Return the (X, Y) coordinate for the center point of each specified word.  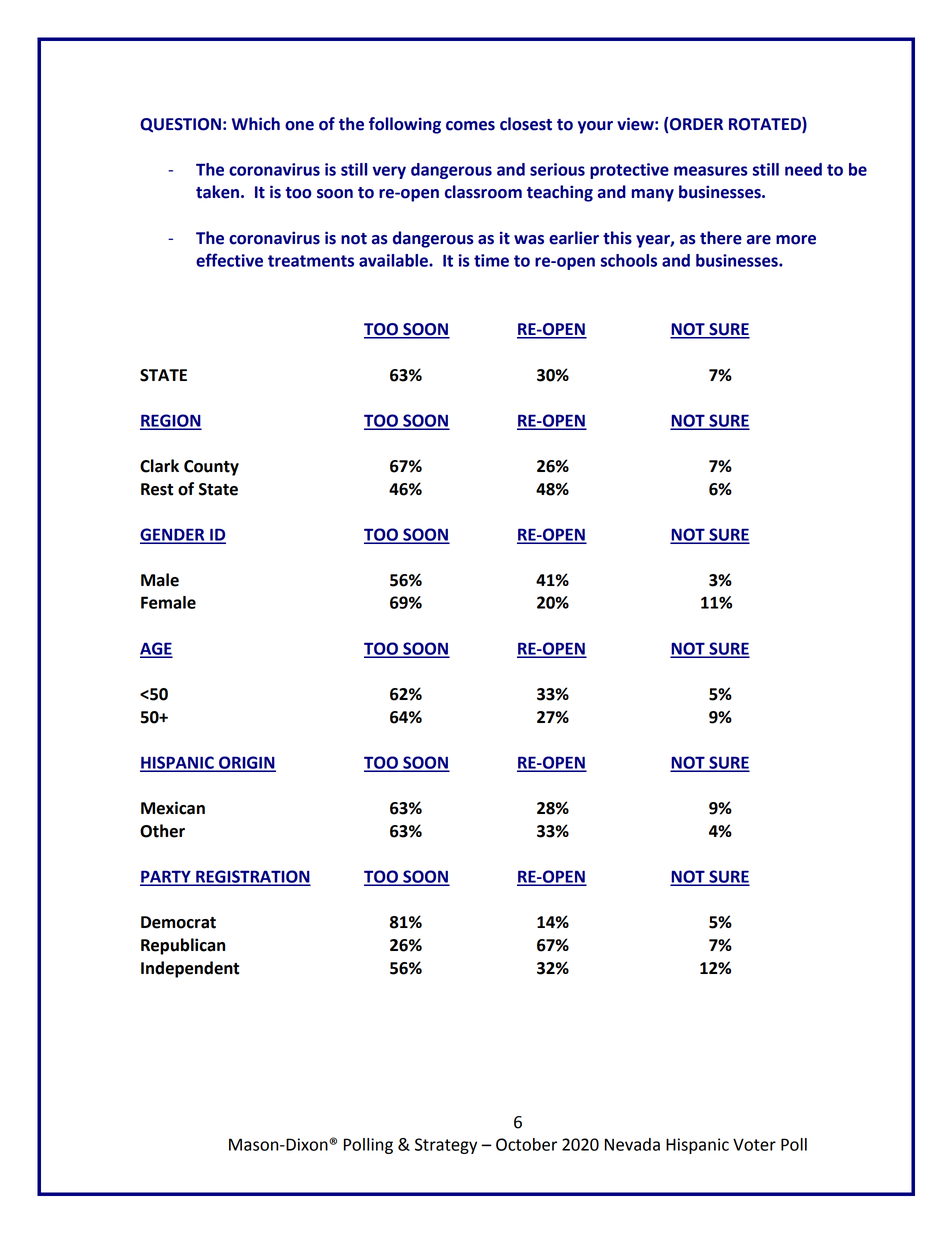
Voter (754, 1144)
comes (470, 126)
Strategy (446, 1146)
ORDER (696, 124)
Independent (190, 969)
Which (256, 124)
